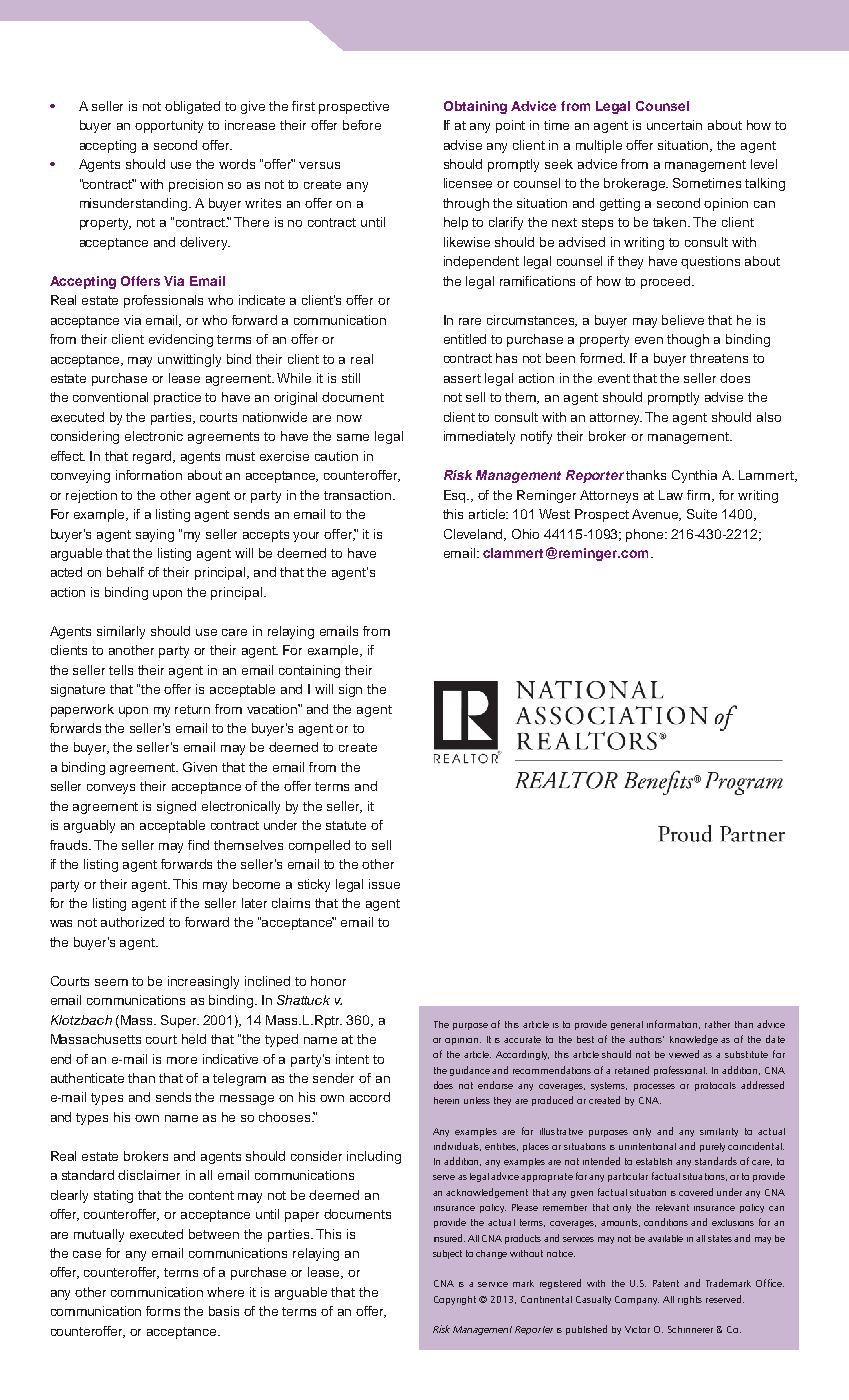 This screenshot has height=1400, width=849. I want to click on authorized, so click(132, 922).
